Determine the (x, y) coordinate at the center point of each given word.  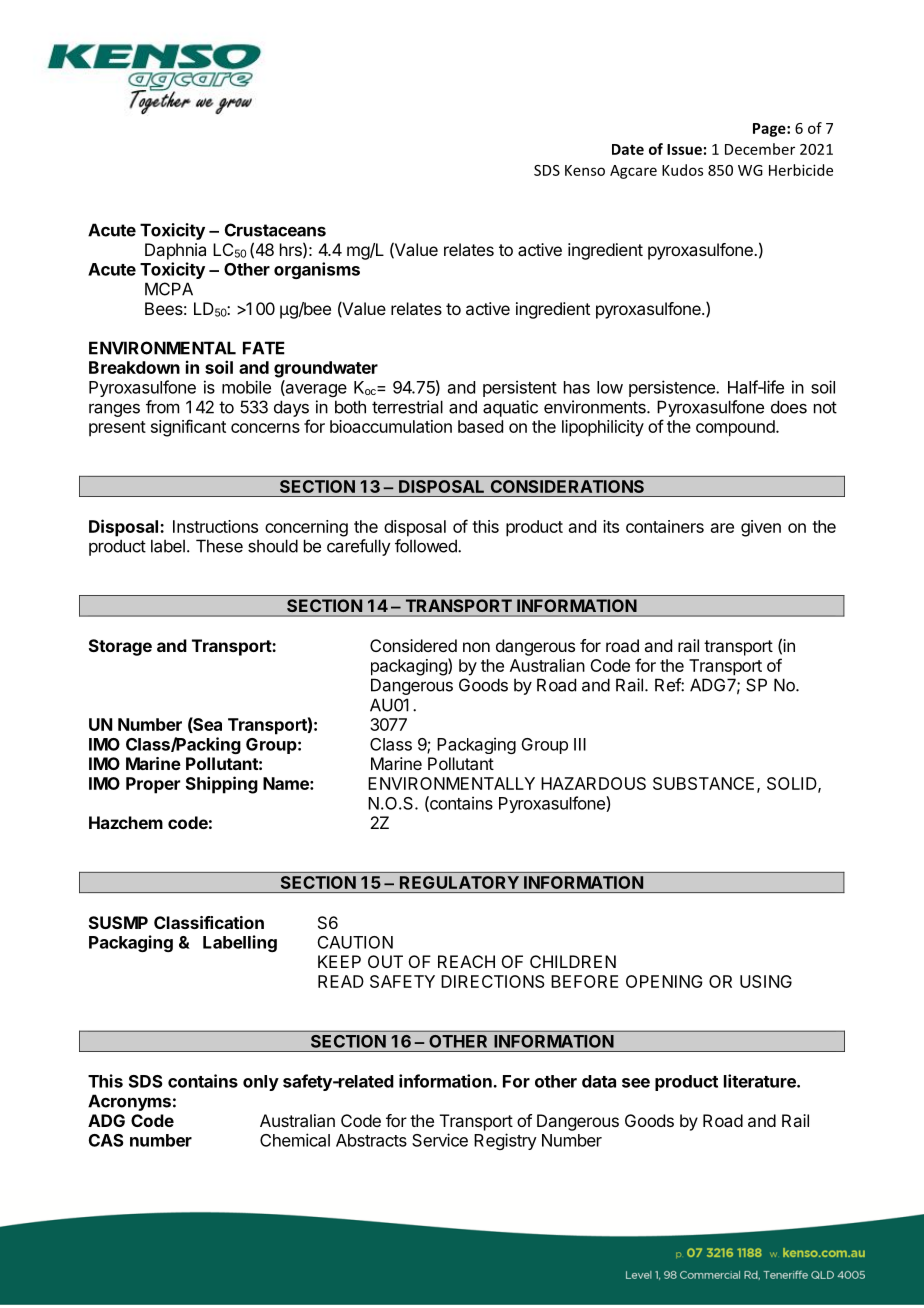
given (761, 528)
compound (736, 428)
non (476, 647)
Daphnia (175, 251)
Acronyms (129, 1102)
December (760, 149)
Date (628, 149)
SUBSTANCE (703, 783)
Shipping (222, 785)
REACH (466, 961)
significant (188, 428)
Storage (120, 647)
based (480, 426)
